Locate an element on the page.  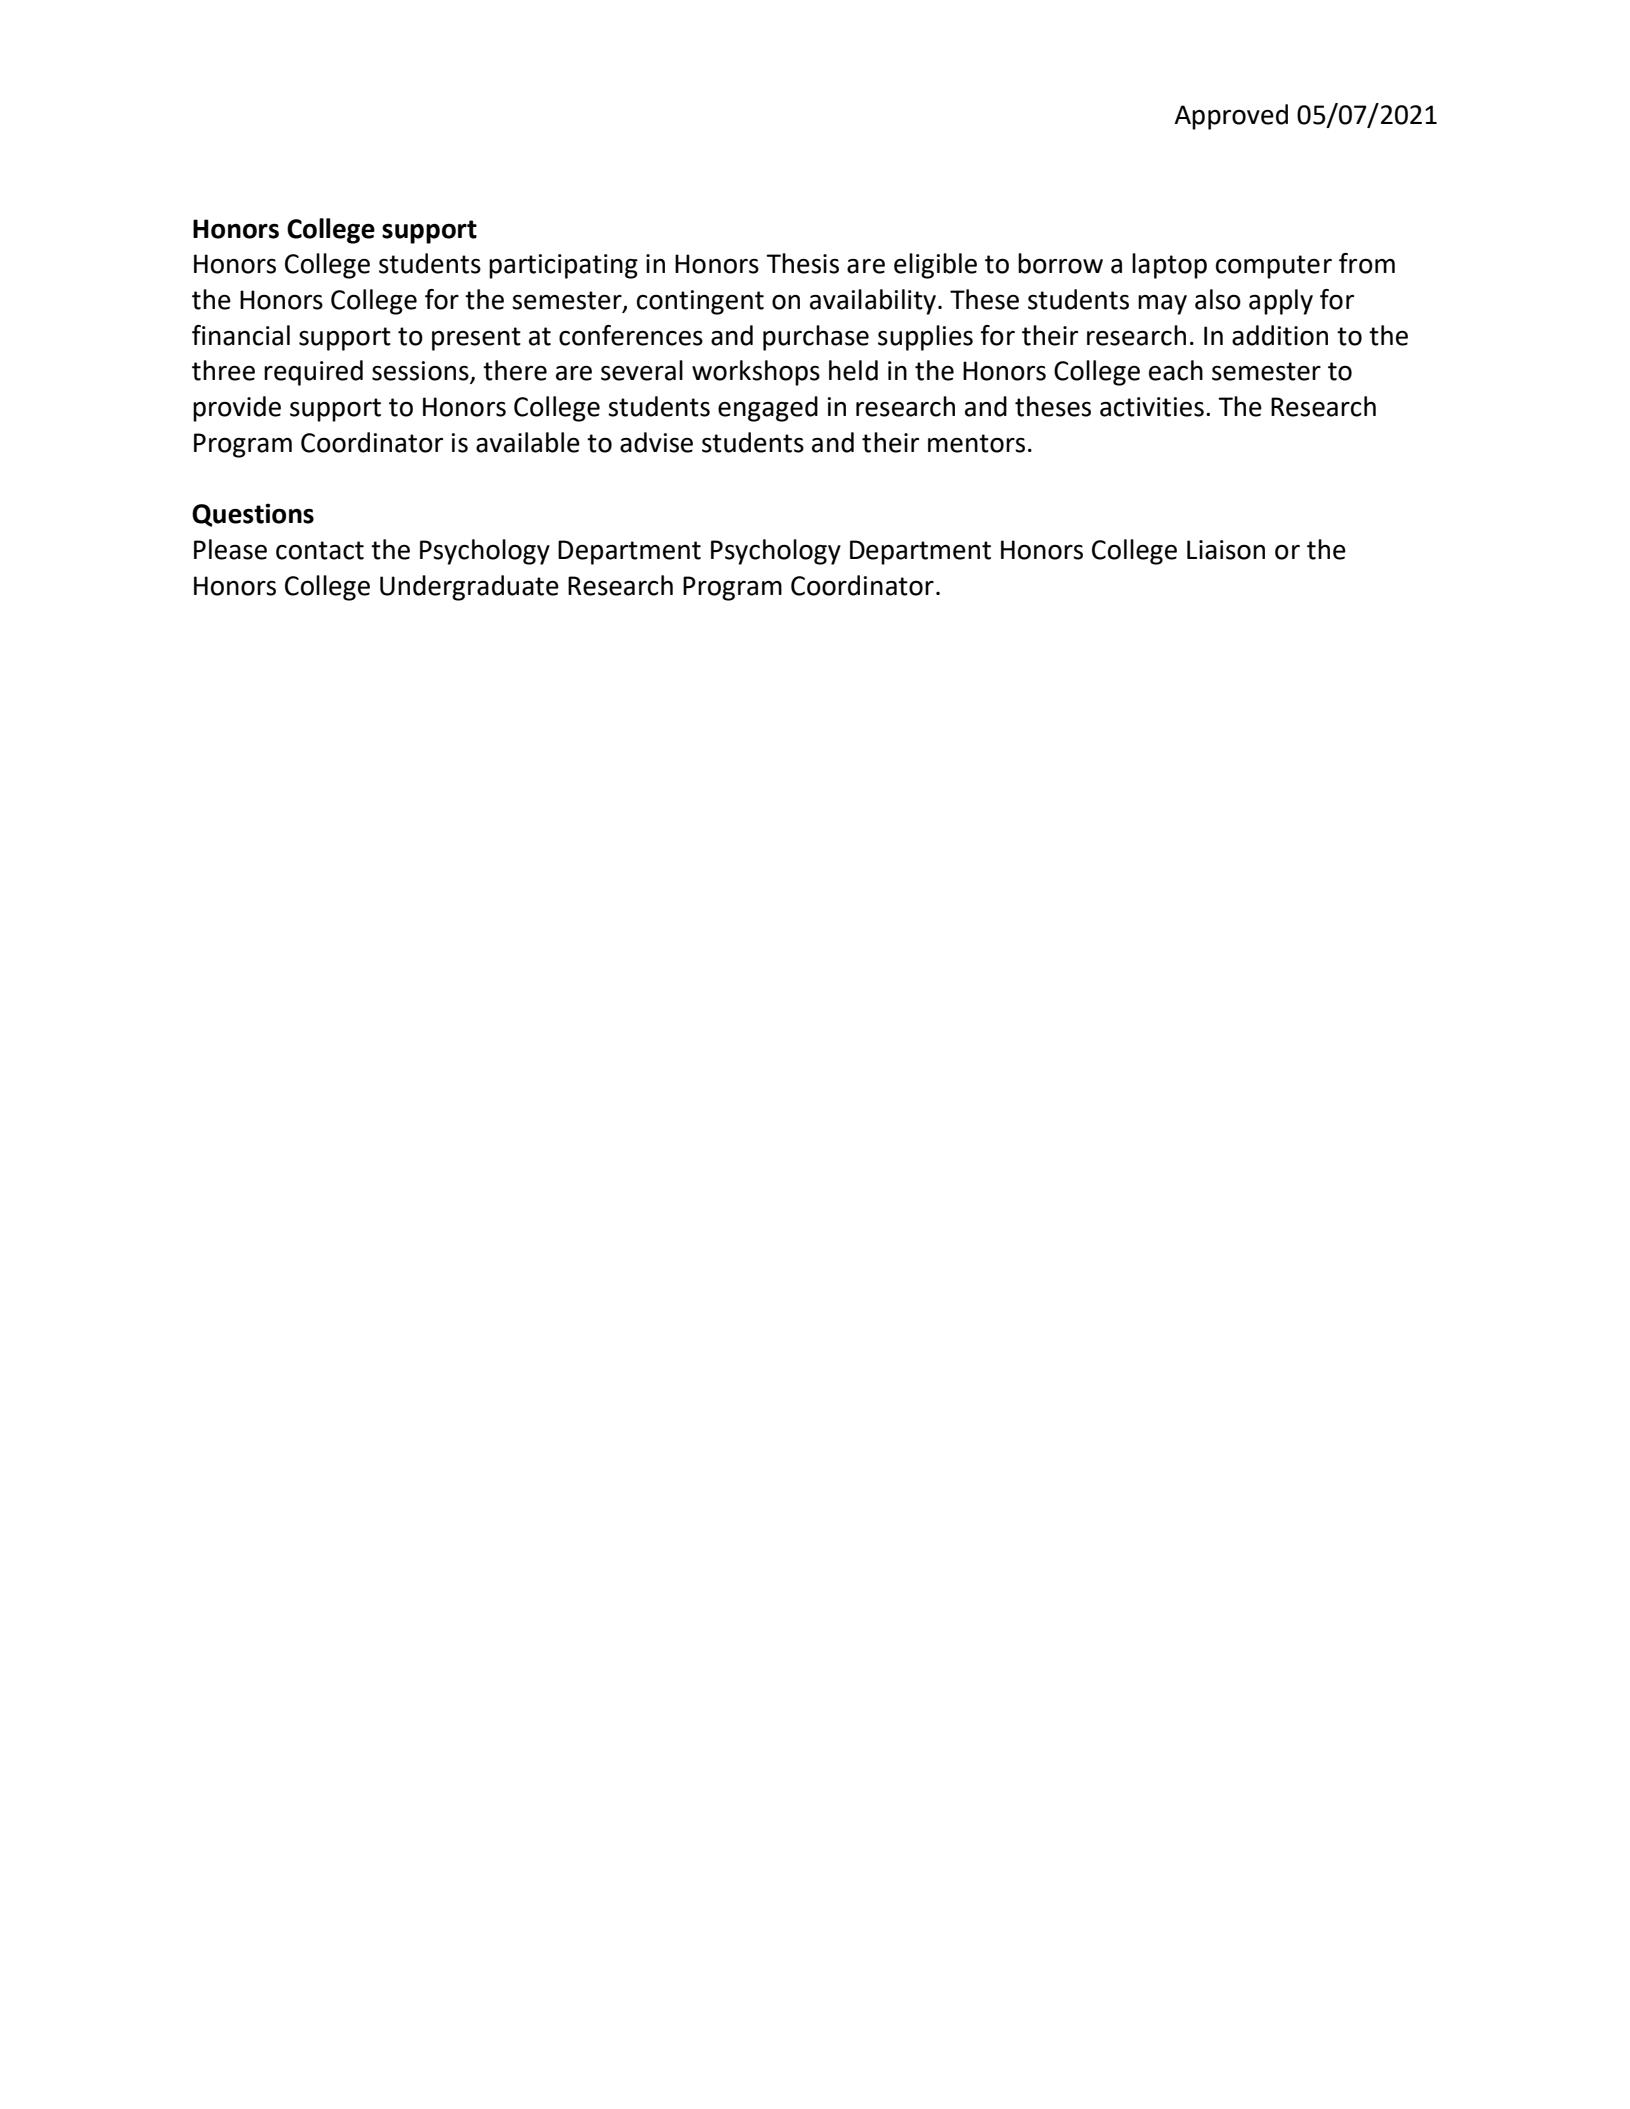
financial is located at coordinates (241, 335).
